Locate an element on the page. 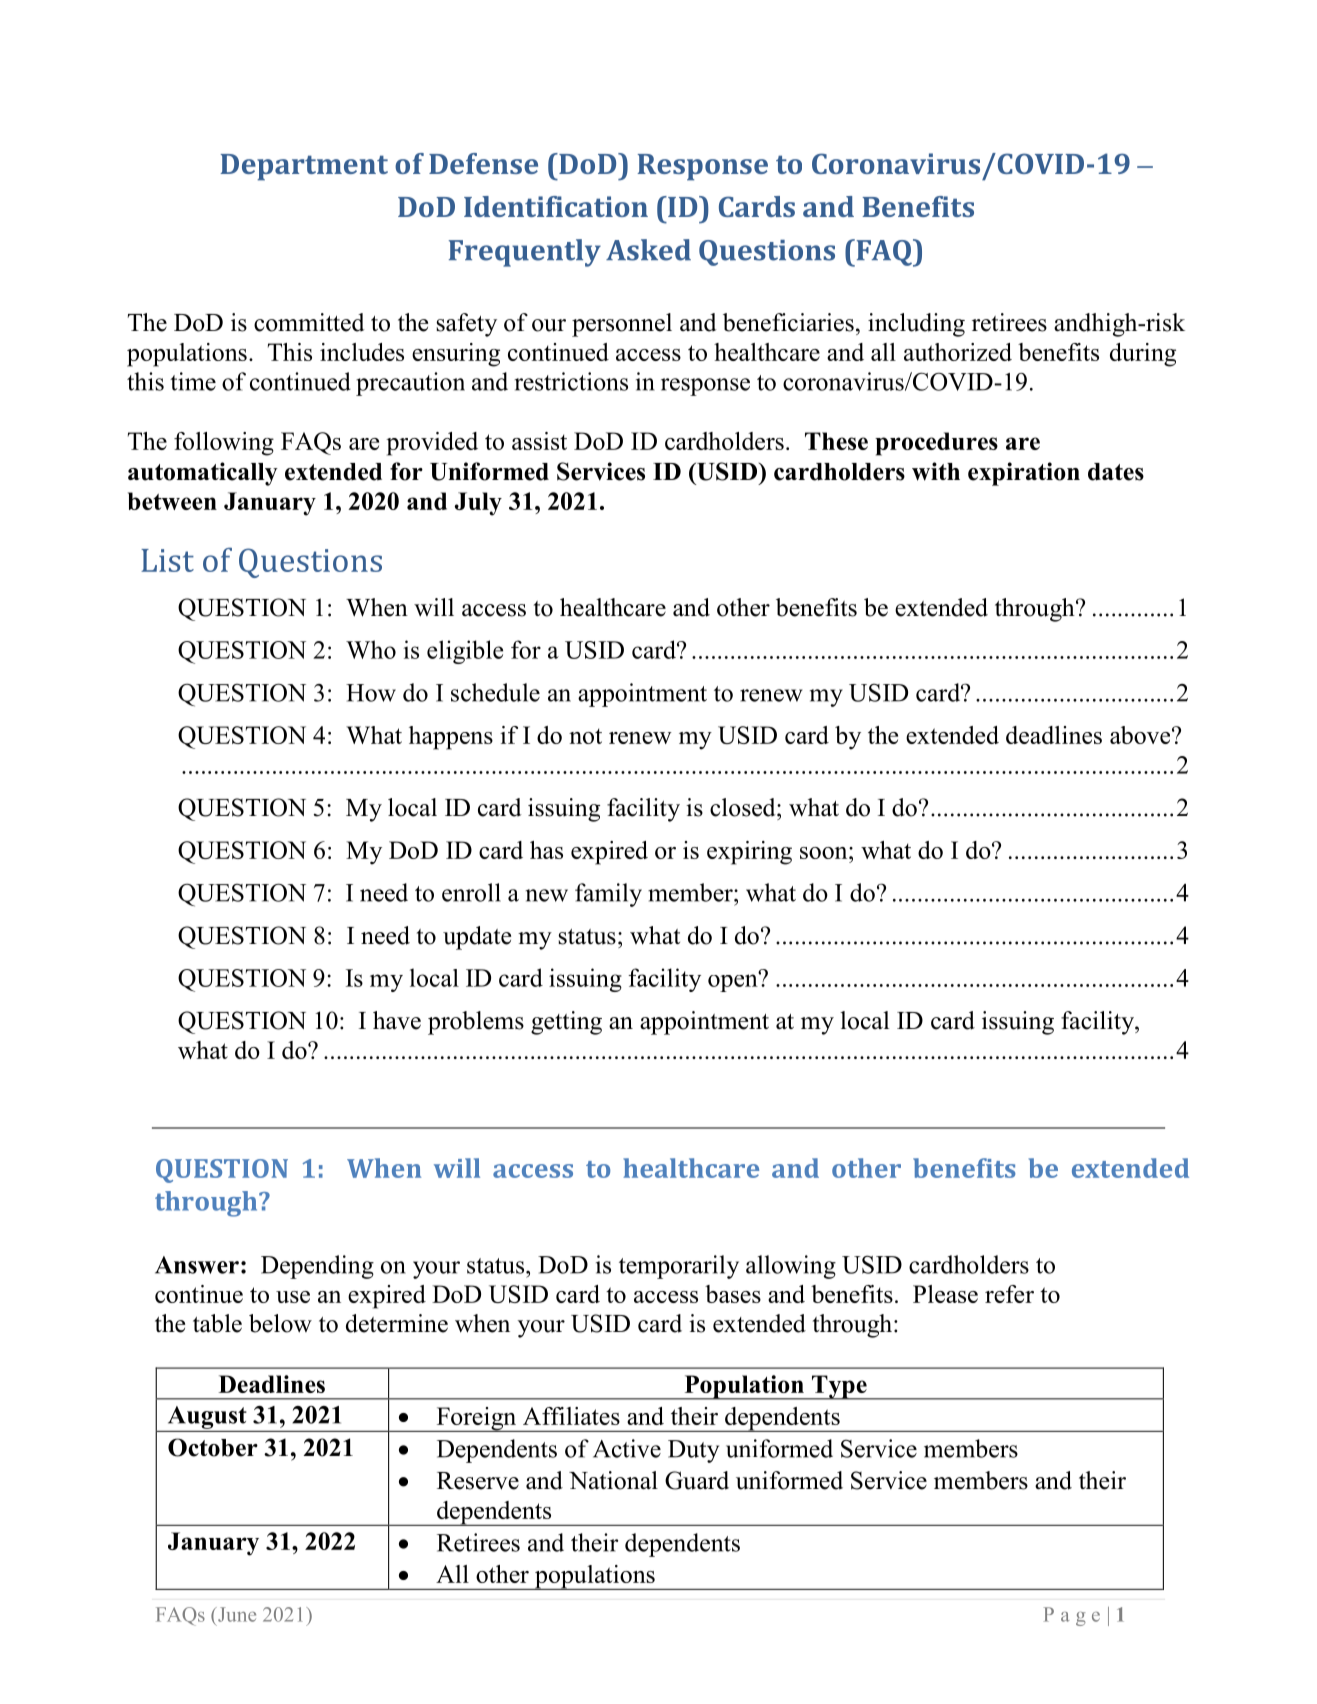 The height and width of the image is (1704, 1317). have is located at coordinates (397, 1020).
